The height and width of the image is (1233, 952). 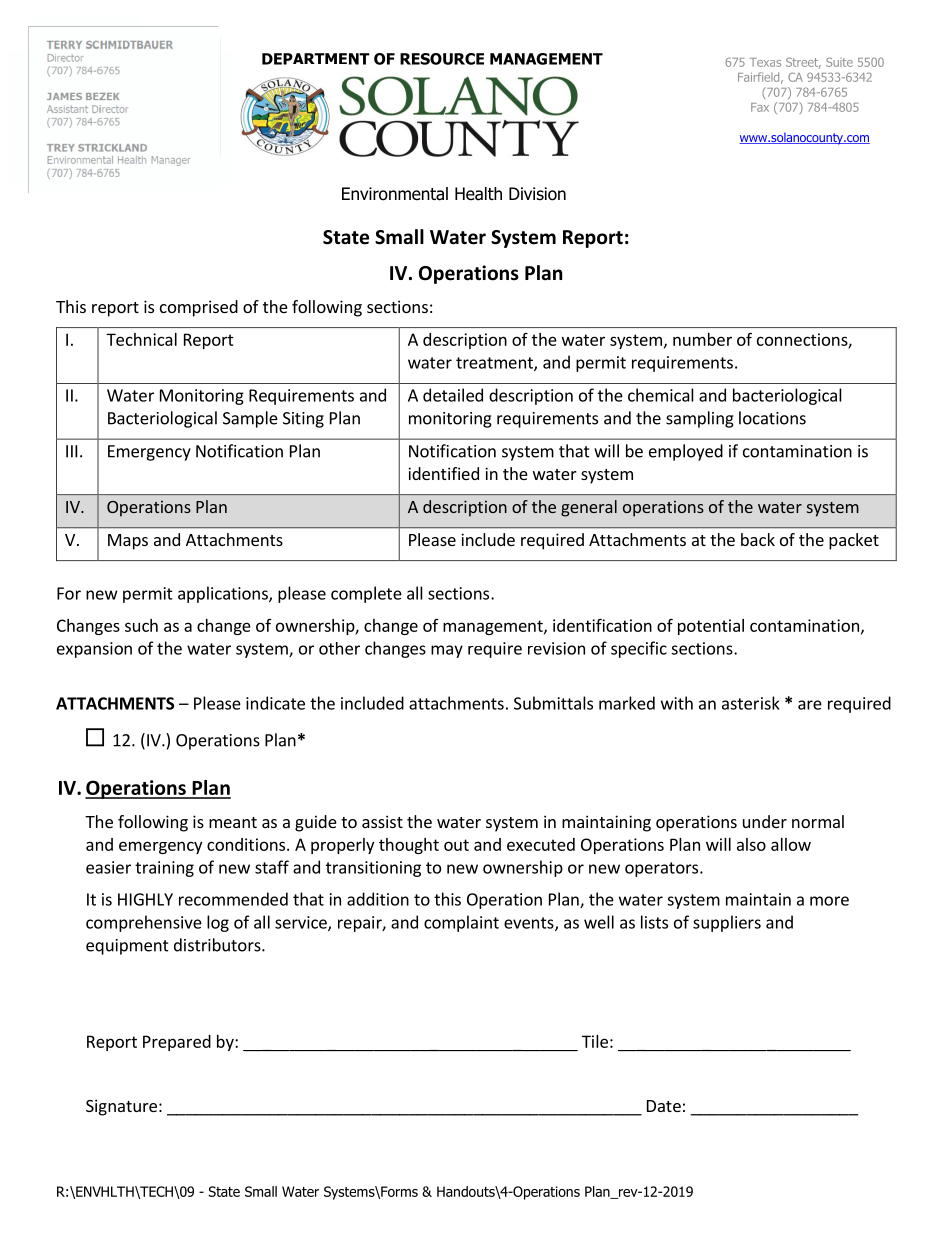 What do you see at coordinates (316, 59) in the image?
I see `DEPARTMENT` at bounding box center [316, 59].
